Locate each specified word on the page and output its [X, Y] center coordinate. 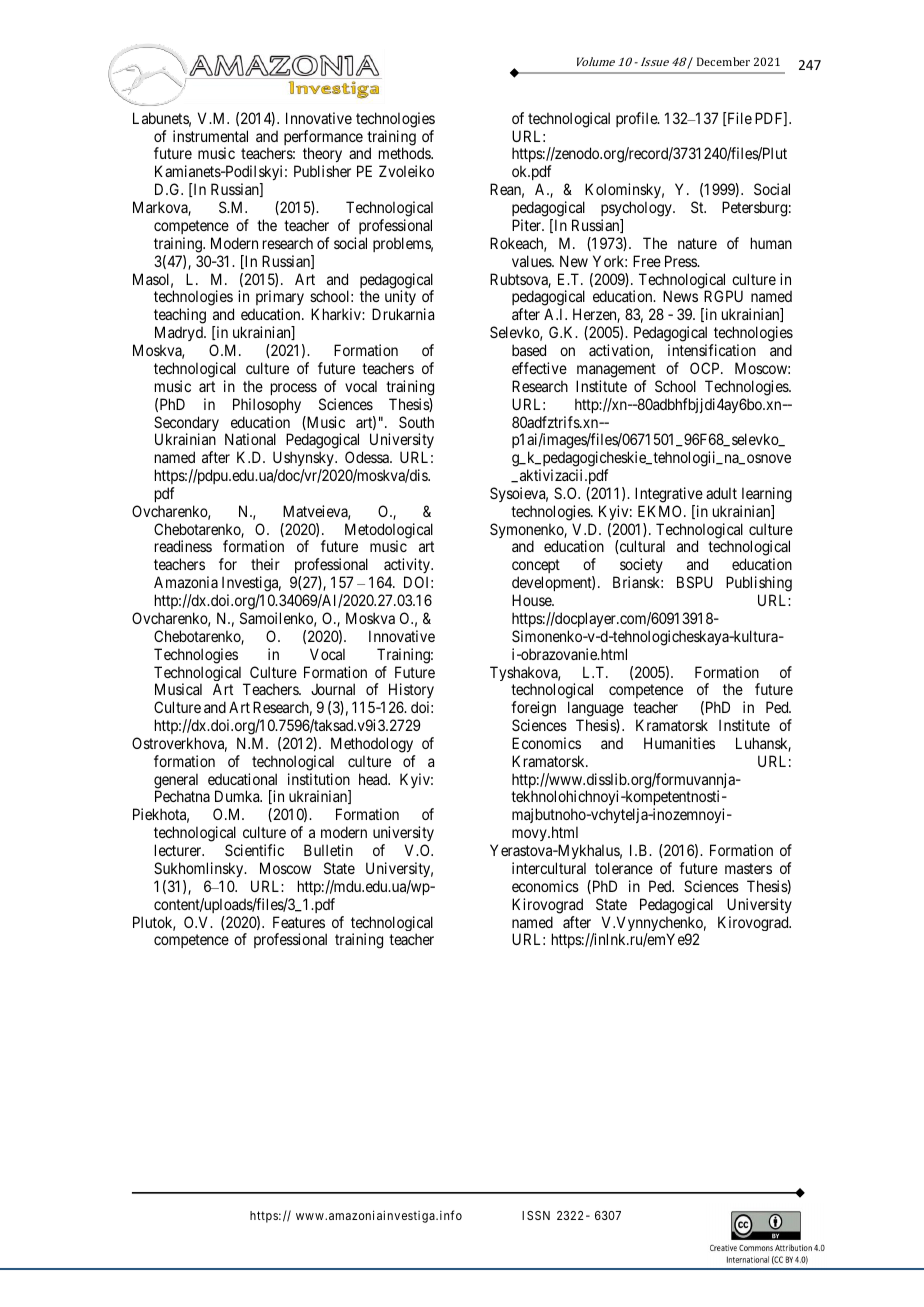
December [723, 61]
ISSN [536, 1215]
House [532, 600]
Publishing [759, 584]
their [265, 564]
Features [299, 922]
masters [748, 868]
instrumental [210, 136]
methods [405, 153]
